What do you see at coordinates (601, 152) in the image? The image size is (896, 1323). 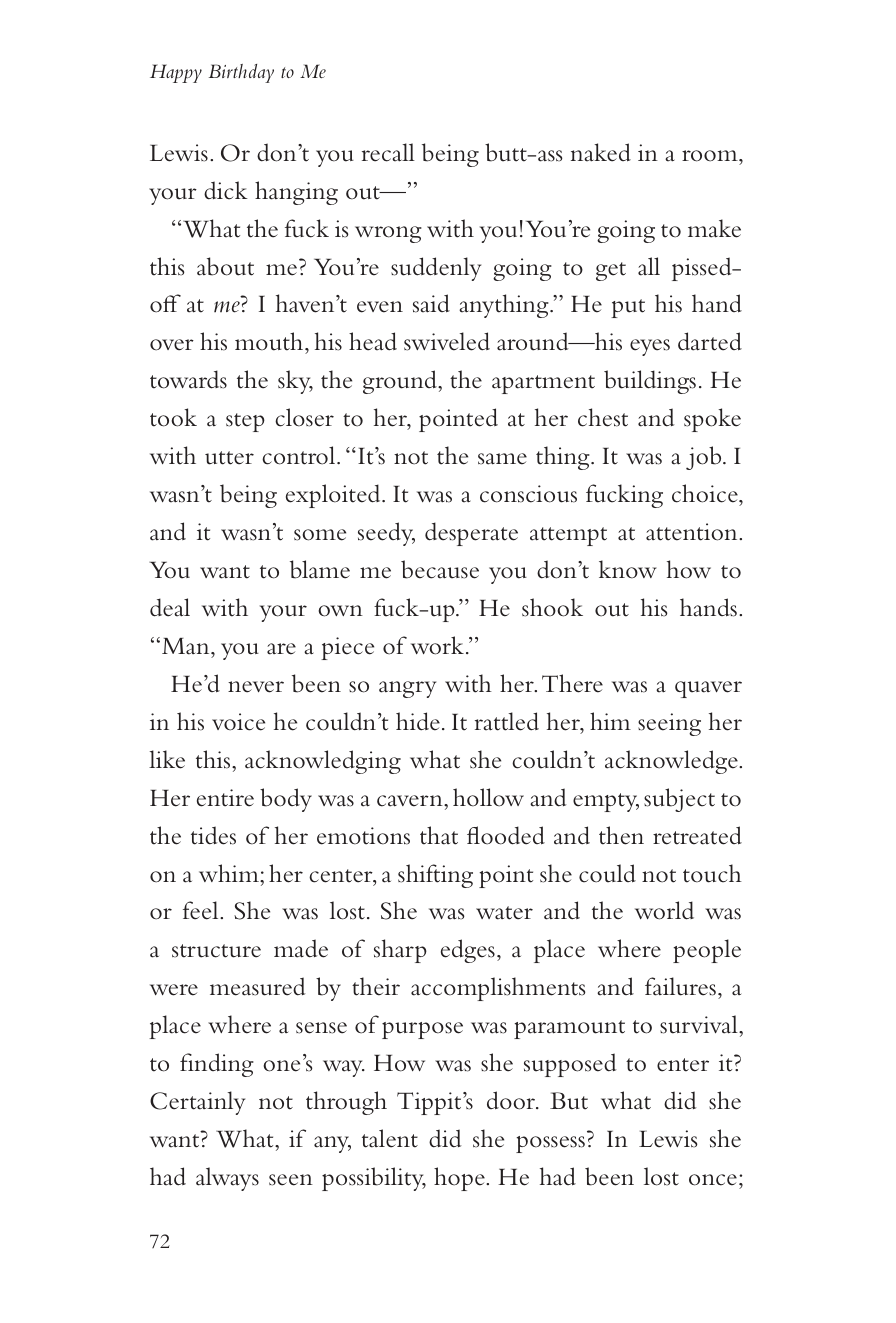 I see `naked` at bounding box center [601, 152].
